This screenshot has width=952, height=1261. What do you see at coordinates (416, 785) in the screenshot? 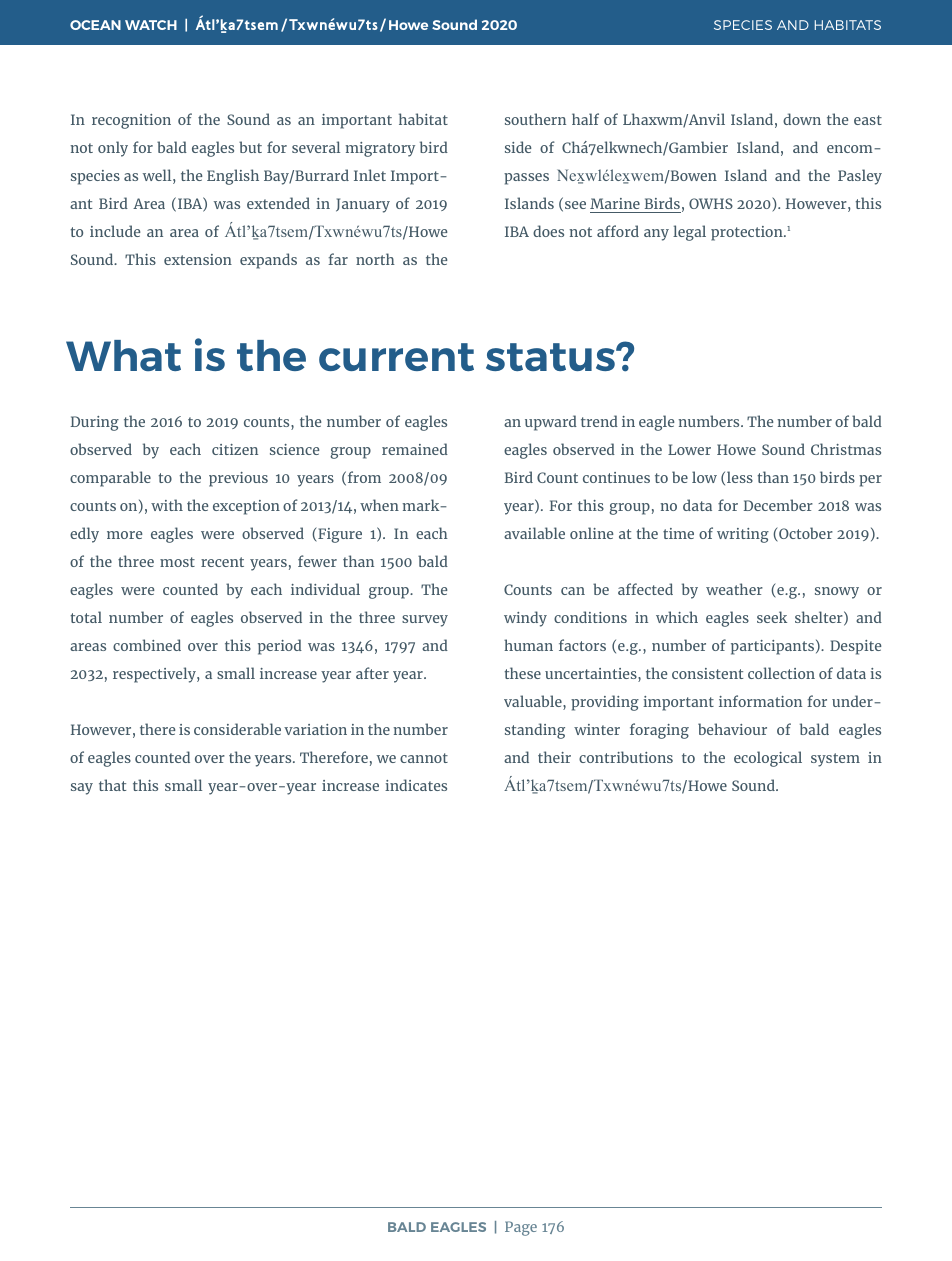
I see `indicates` at bounding box center [416, 785].
